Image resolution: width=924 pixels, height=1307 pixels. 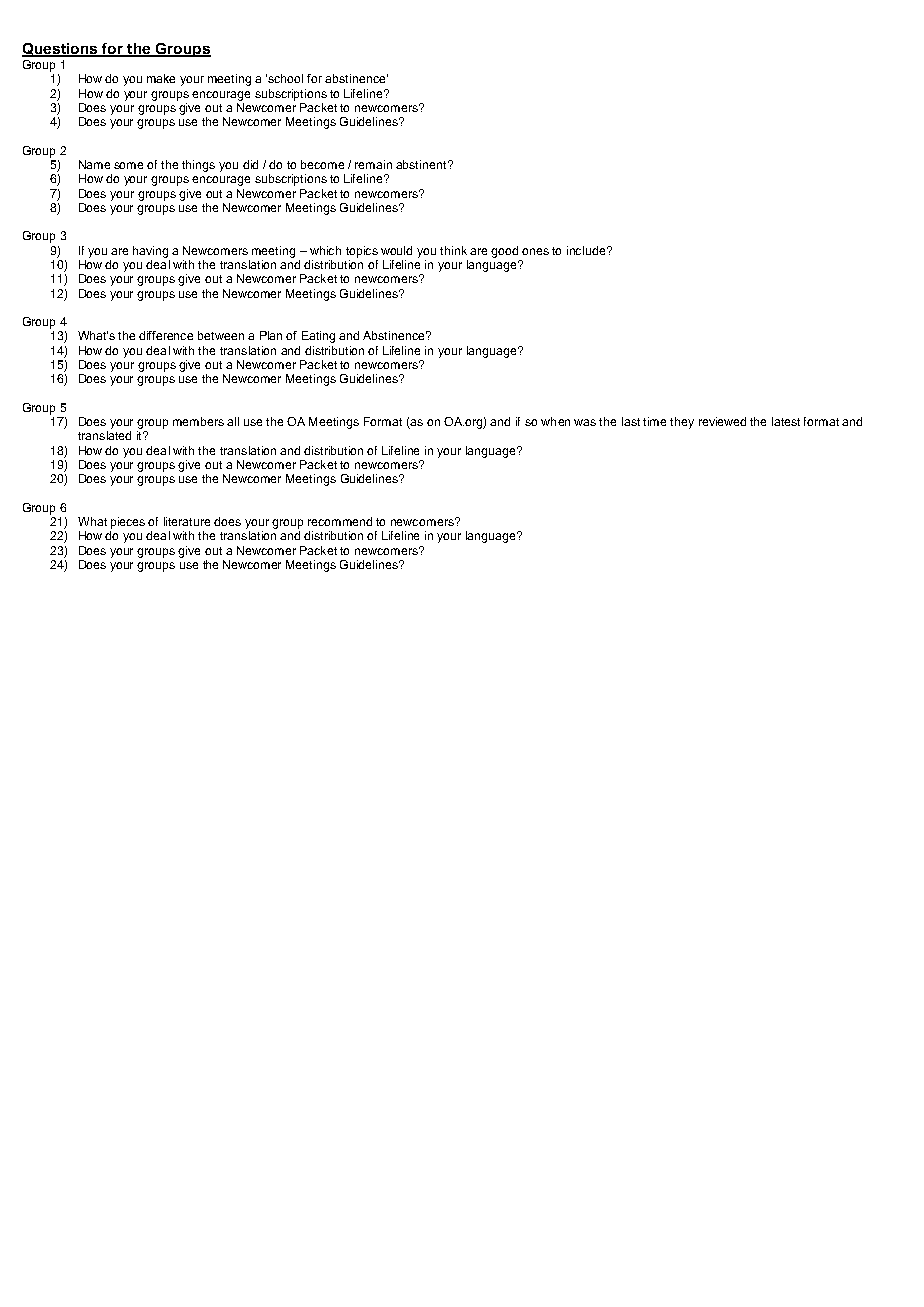 What do you see at coordinates (150, 252) in the page?
I see `having` at bounding box center [150, 252].
